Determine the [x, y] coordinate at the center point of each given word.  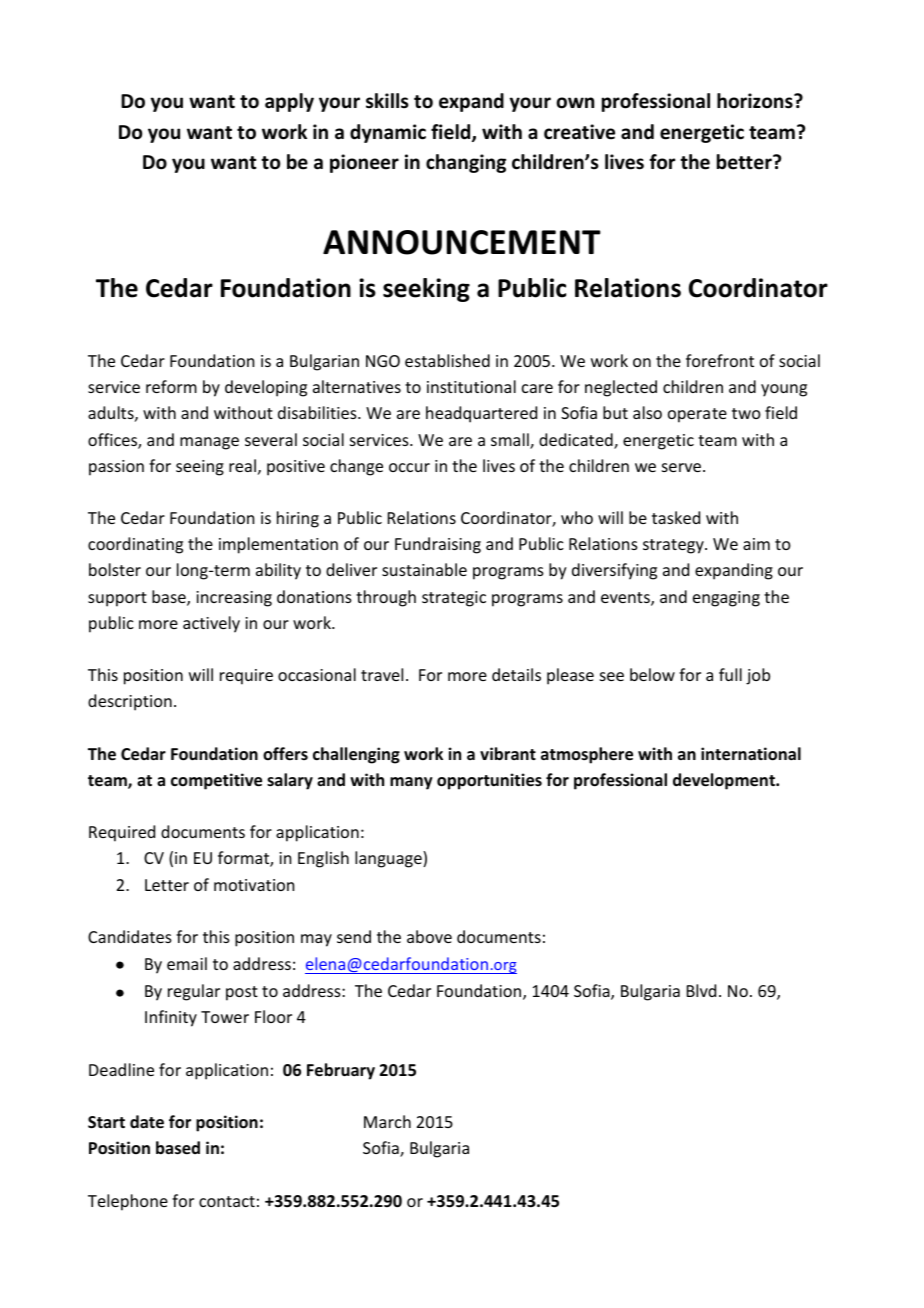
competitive [216, 781]
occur [409, 467]
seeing [200, 468]
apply [289, 102]
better [745, 162]
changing [466, 163]
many [411, 783]
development [725, 781]
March [387, 1121]
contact [227, 1201]
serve [683, 467]
